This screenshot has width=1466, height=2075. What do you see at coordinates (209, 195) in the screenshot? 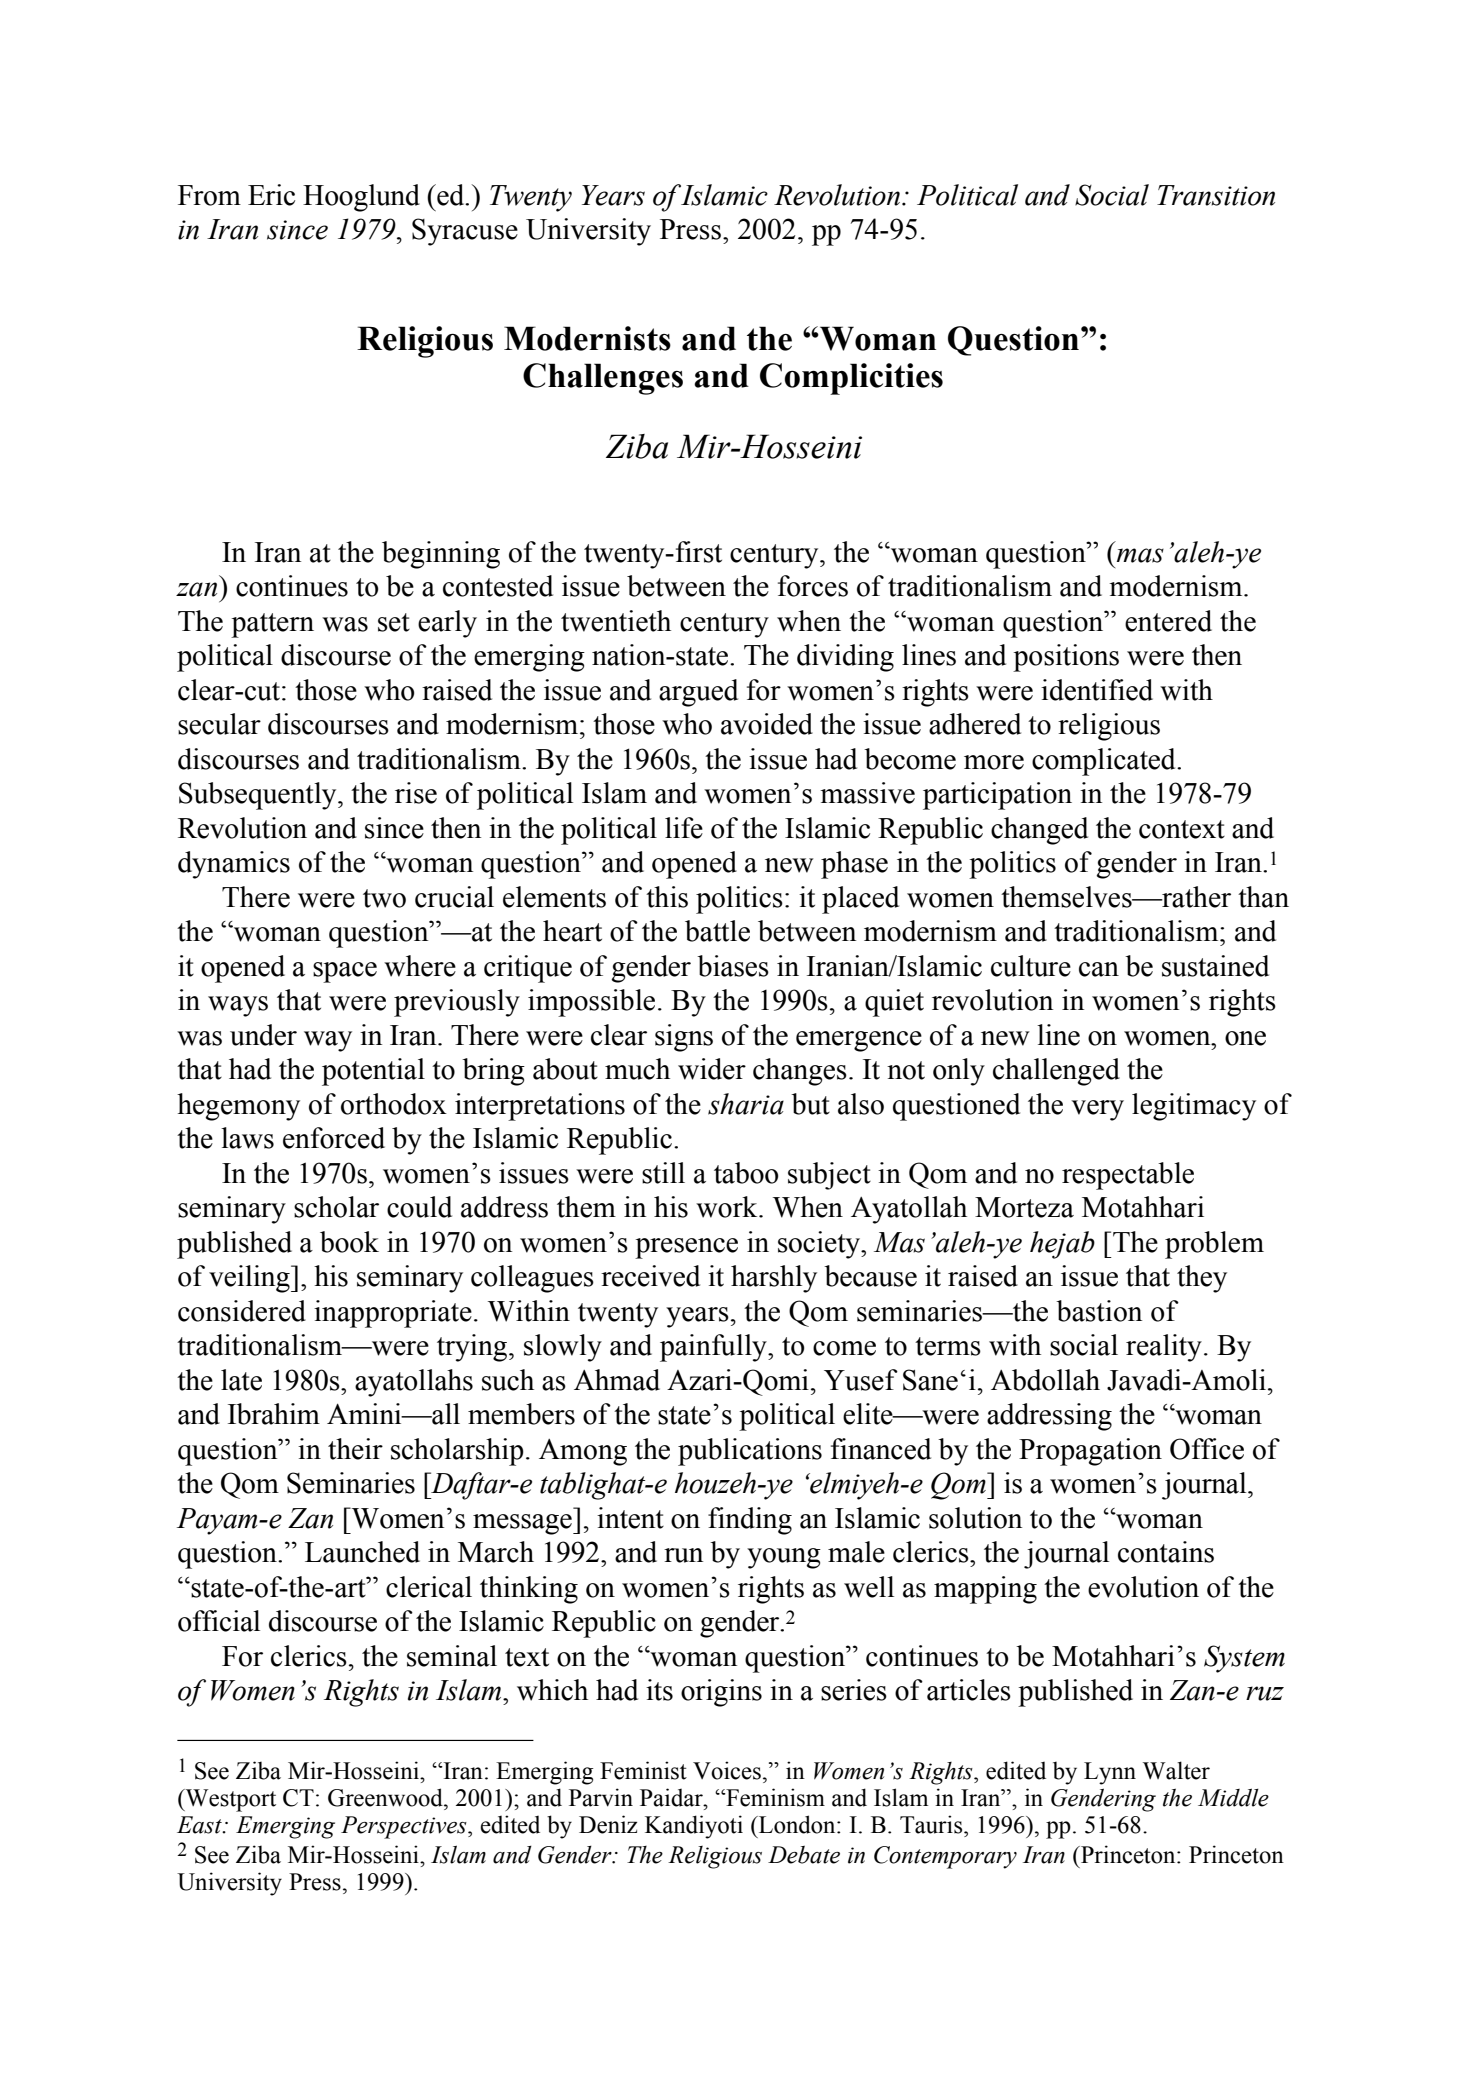
I see `From` at bounding box center [209, 195].
